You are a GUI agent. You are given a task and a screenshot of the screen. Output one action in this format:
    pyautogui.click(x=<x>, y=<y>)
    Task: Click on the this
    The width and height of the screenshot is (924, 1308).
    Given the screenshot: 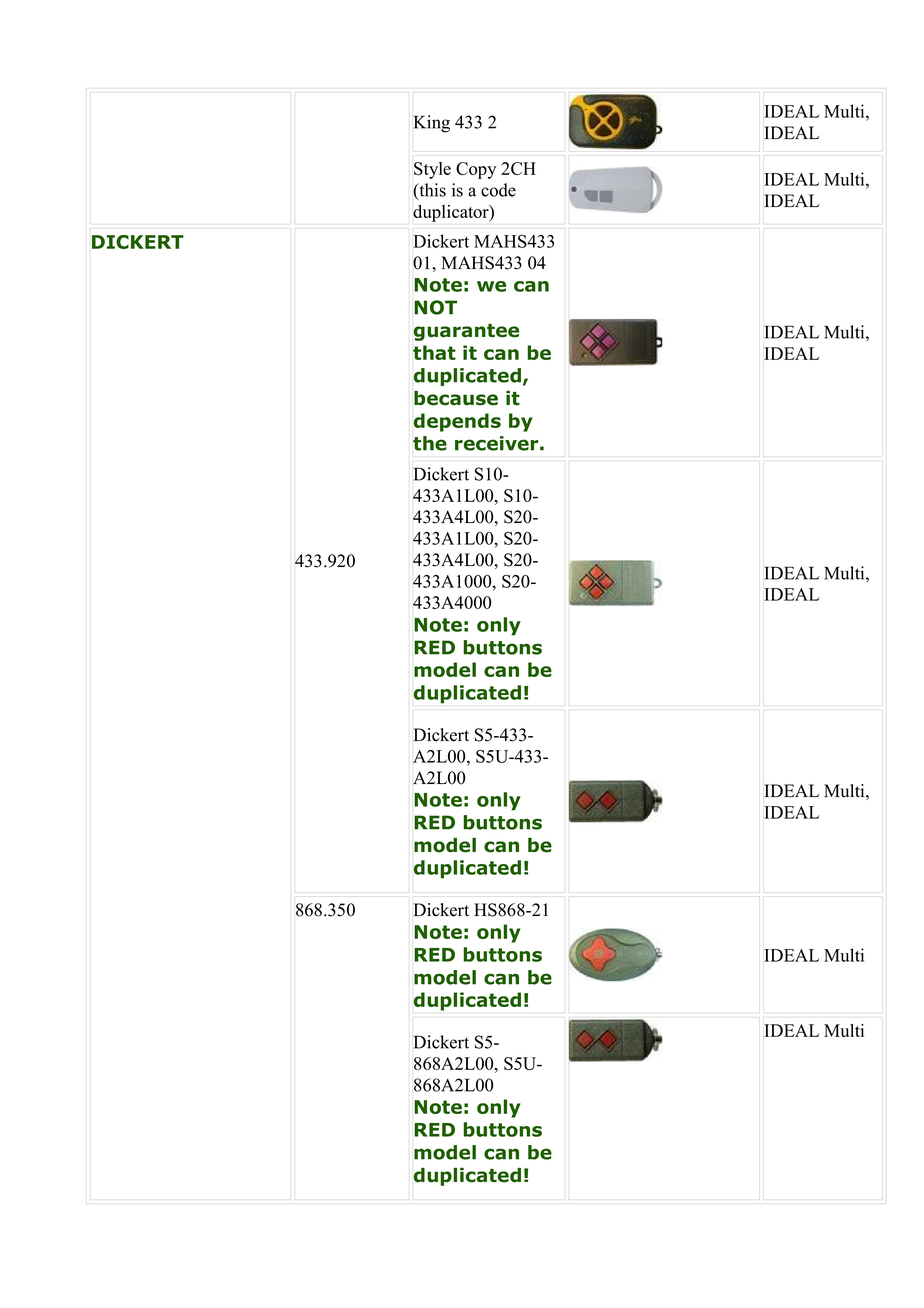 What is the action you would take?
    pyautogui.click(x=431, y=191)
